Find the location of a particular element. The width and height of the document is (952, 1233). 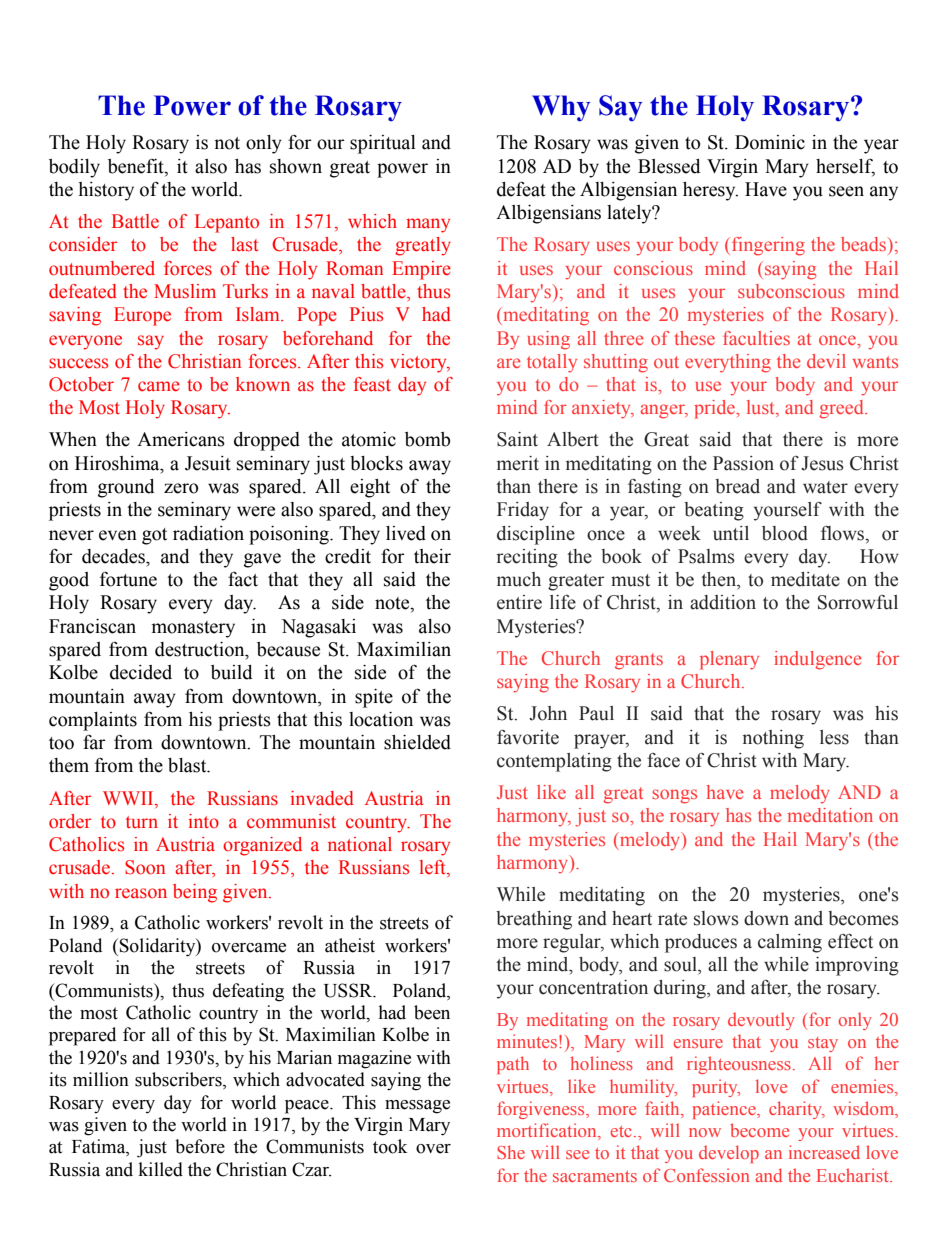

monastery is located at coordinates (193, 629).
